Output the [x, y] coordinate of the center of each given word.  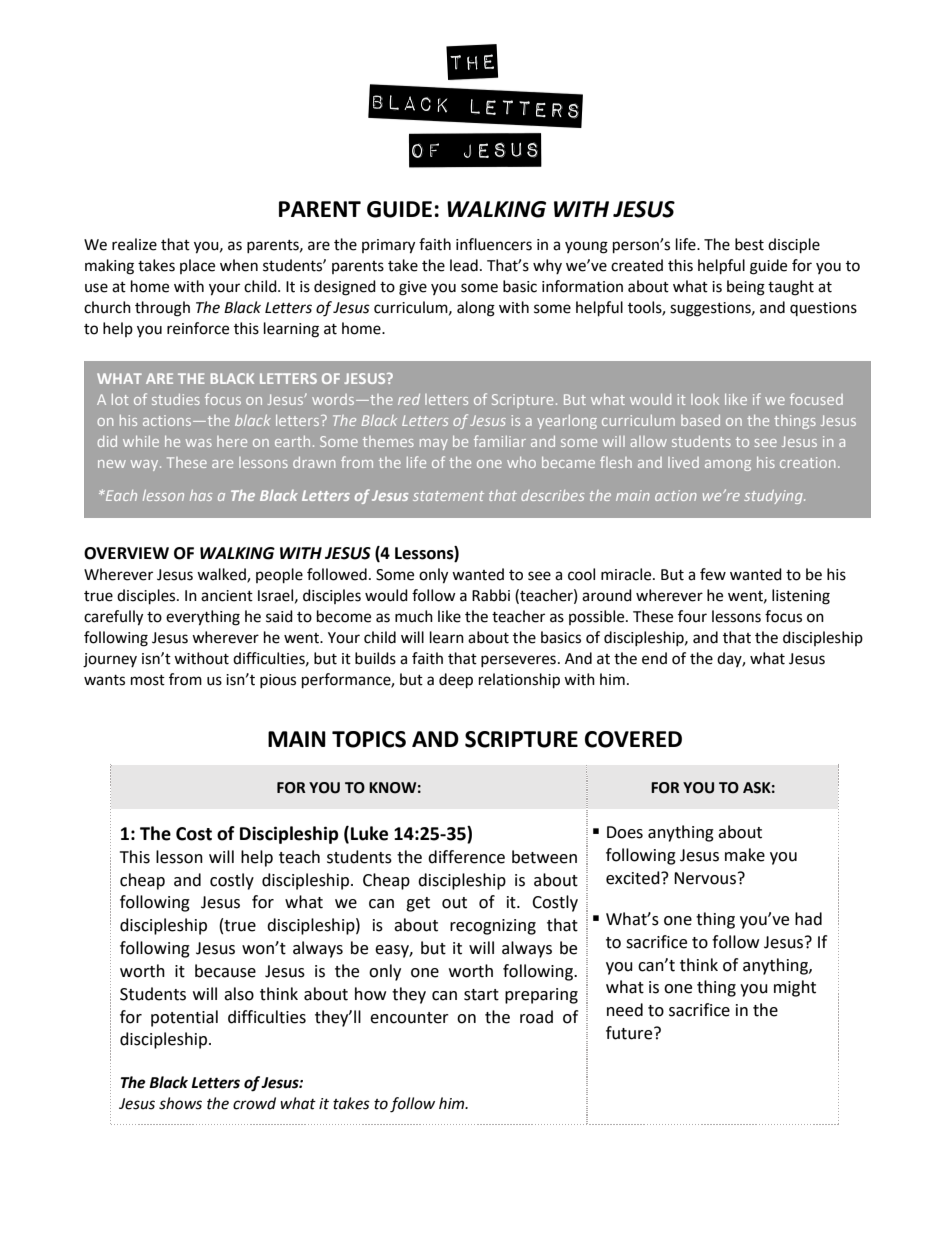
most [148, 680]
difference [466, 857]
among [728, 465]
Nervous [705, 878]
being [746, 288]
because [225, 971]
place [197, 266]
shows [180, 1103]
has [201, 495]
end [654, 658]
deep [456, 681]
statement [448, 496]
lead [464, 265]
